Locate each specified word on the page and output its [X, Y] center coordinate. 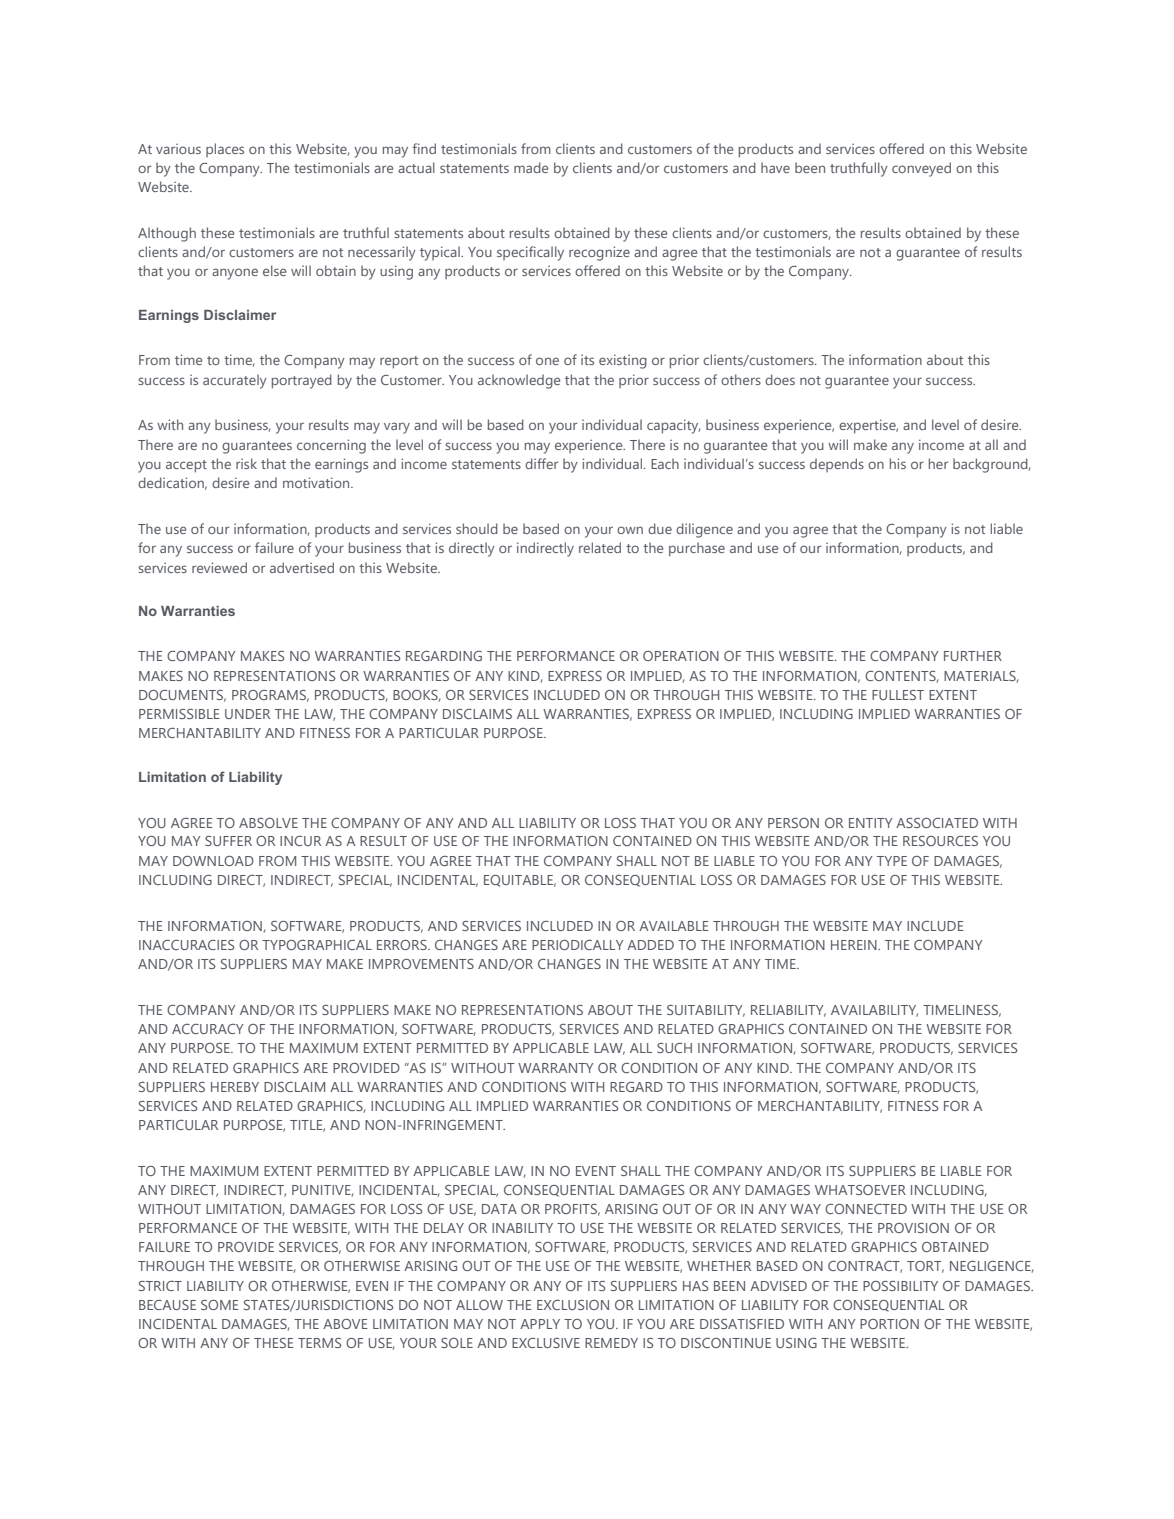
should [477, 528]
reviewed [219, 567]
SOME [220, 1305]
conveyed [921, 169]
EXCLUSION [573, 1305]
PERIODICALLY [578, 945]
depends [837, 465]
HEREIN [855, 945]
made [531, 167]
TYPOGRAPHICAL [317, 945]
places [225, 150]
